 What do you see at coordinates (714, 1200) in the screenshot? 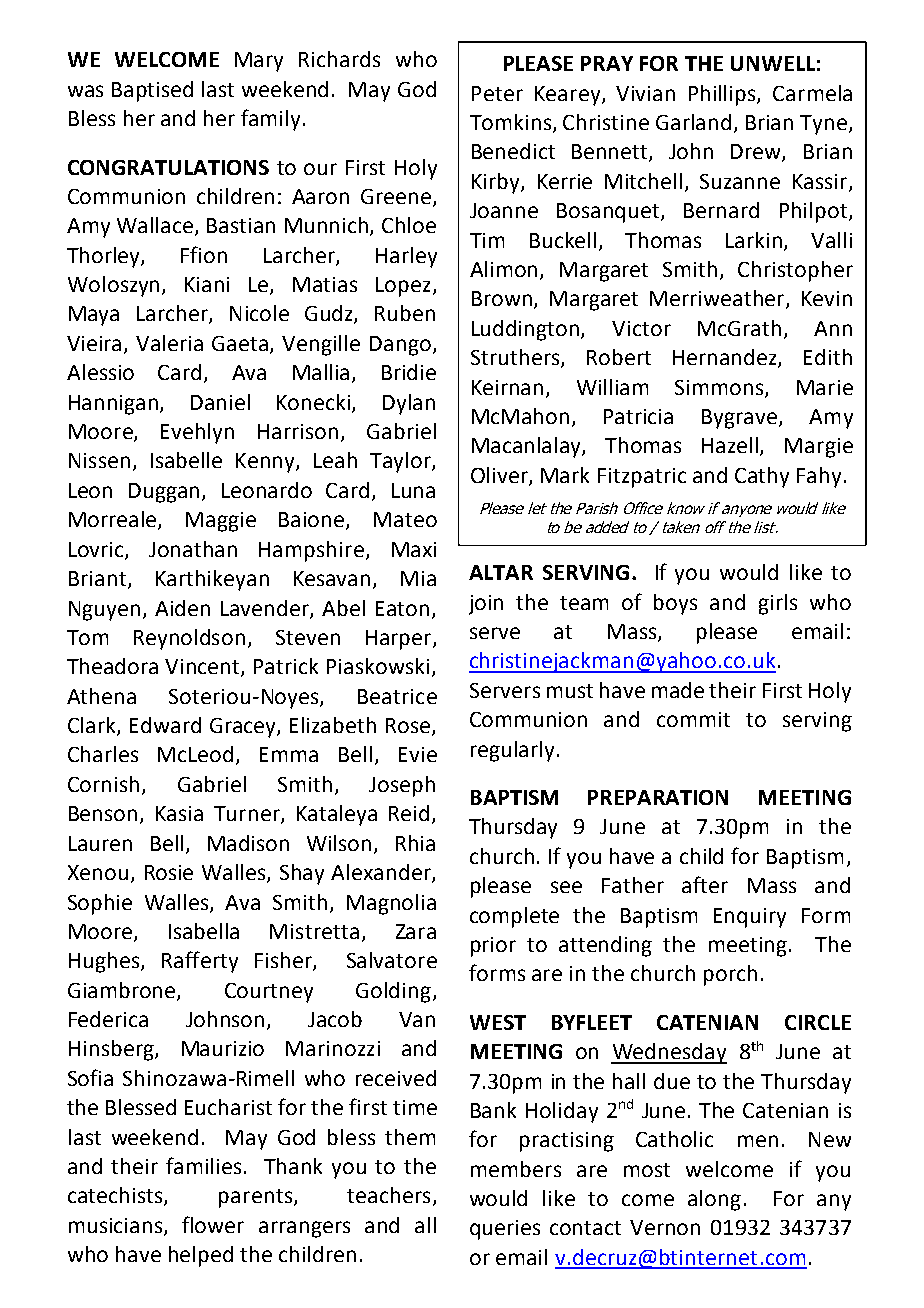
I see `along` at bounding box center [714, 1200].
